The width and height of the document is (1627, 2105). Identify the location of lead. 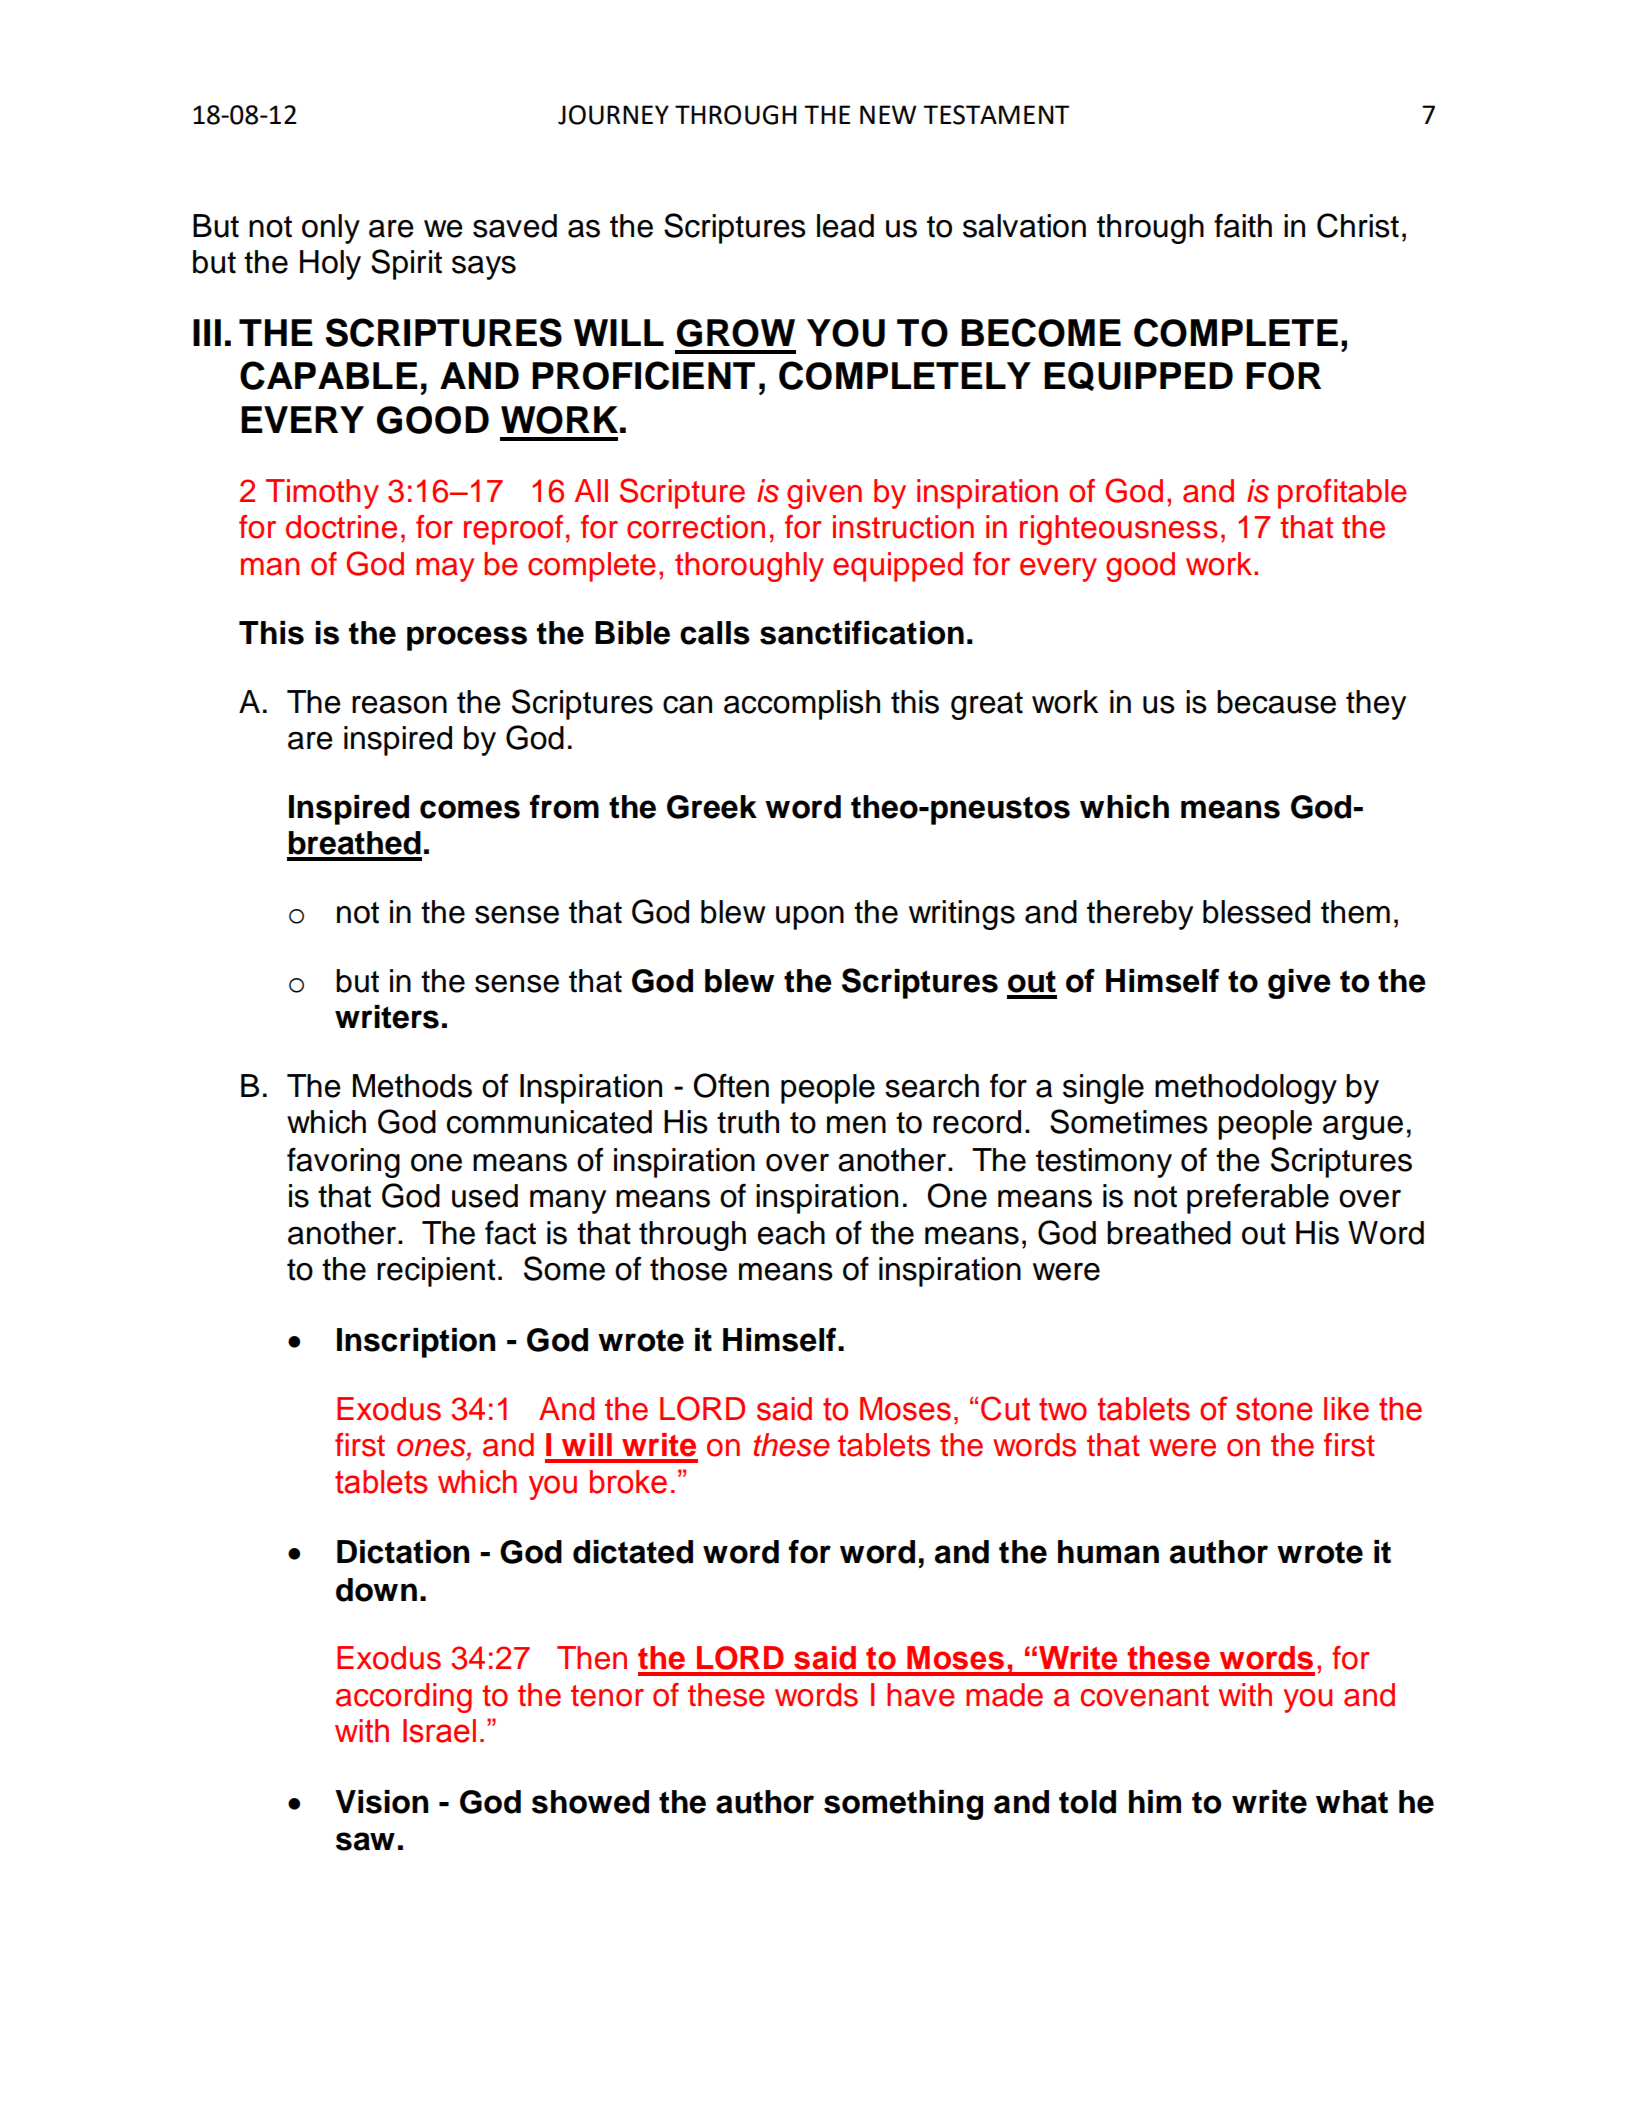
(845, 226).
